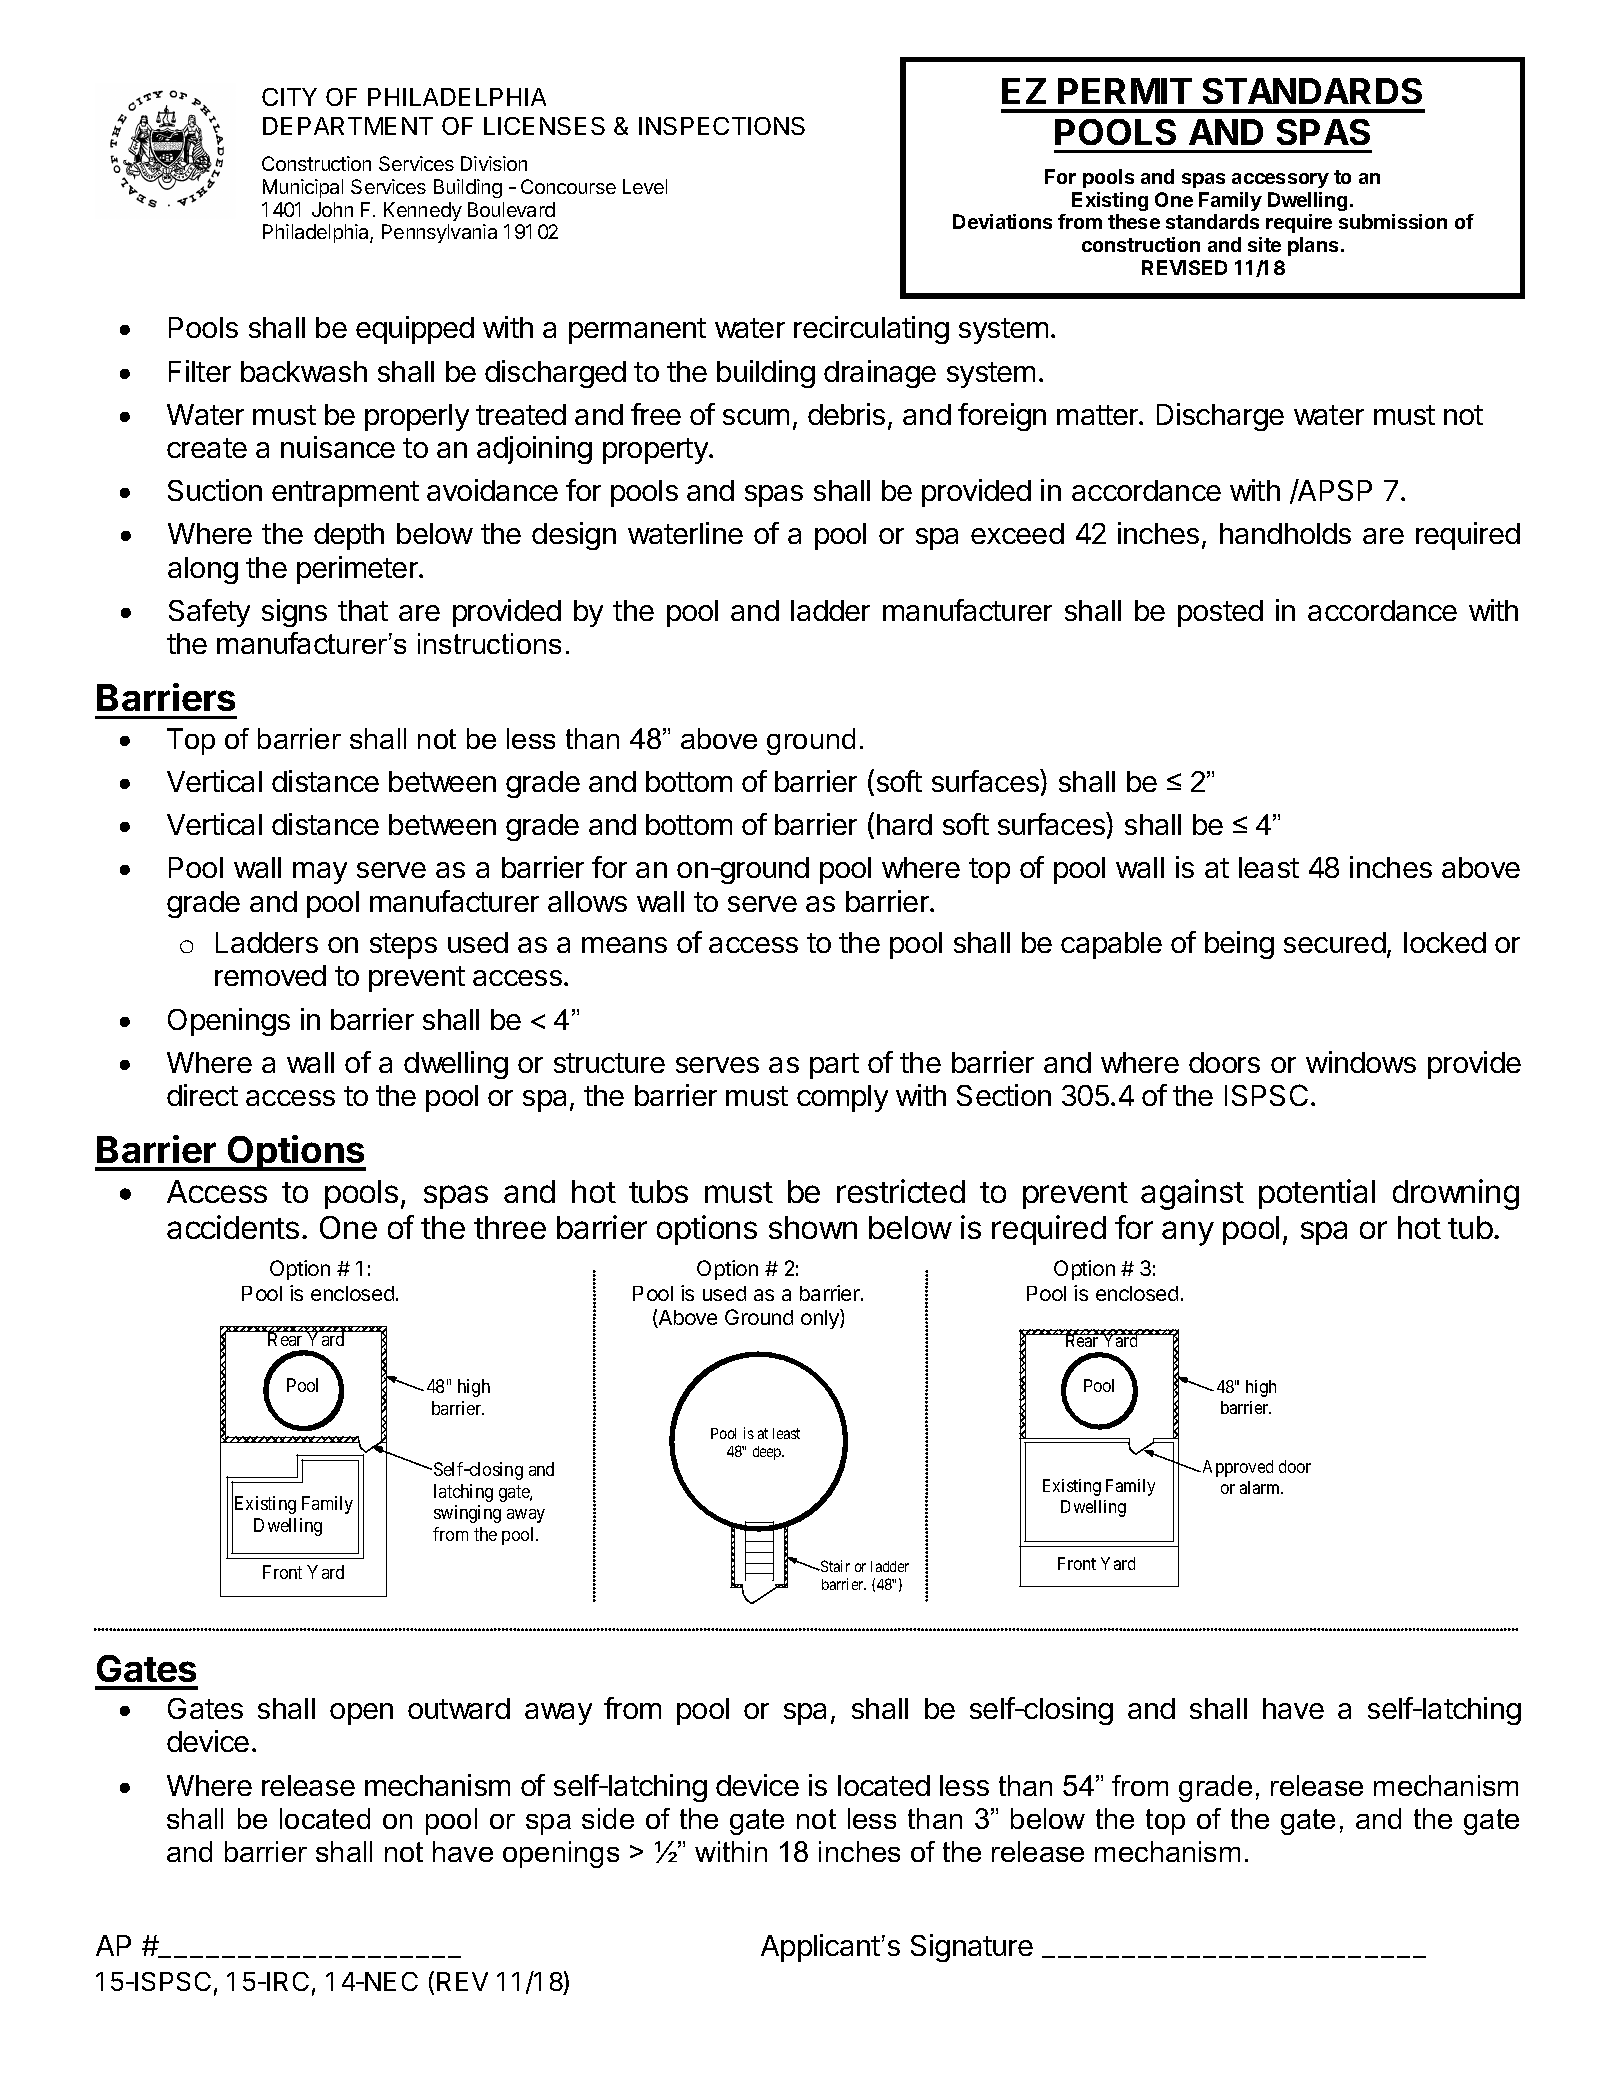  I want to click on INSPECTIONS, so click(722, 126).
